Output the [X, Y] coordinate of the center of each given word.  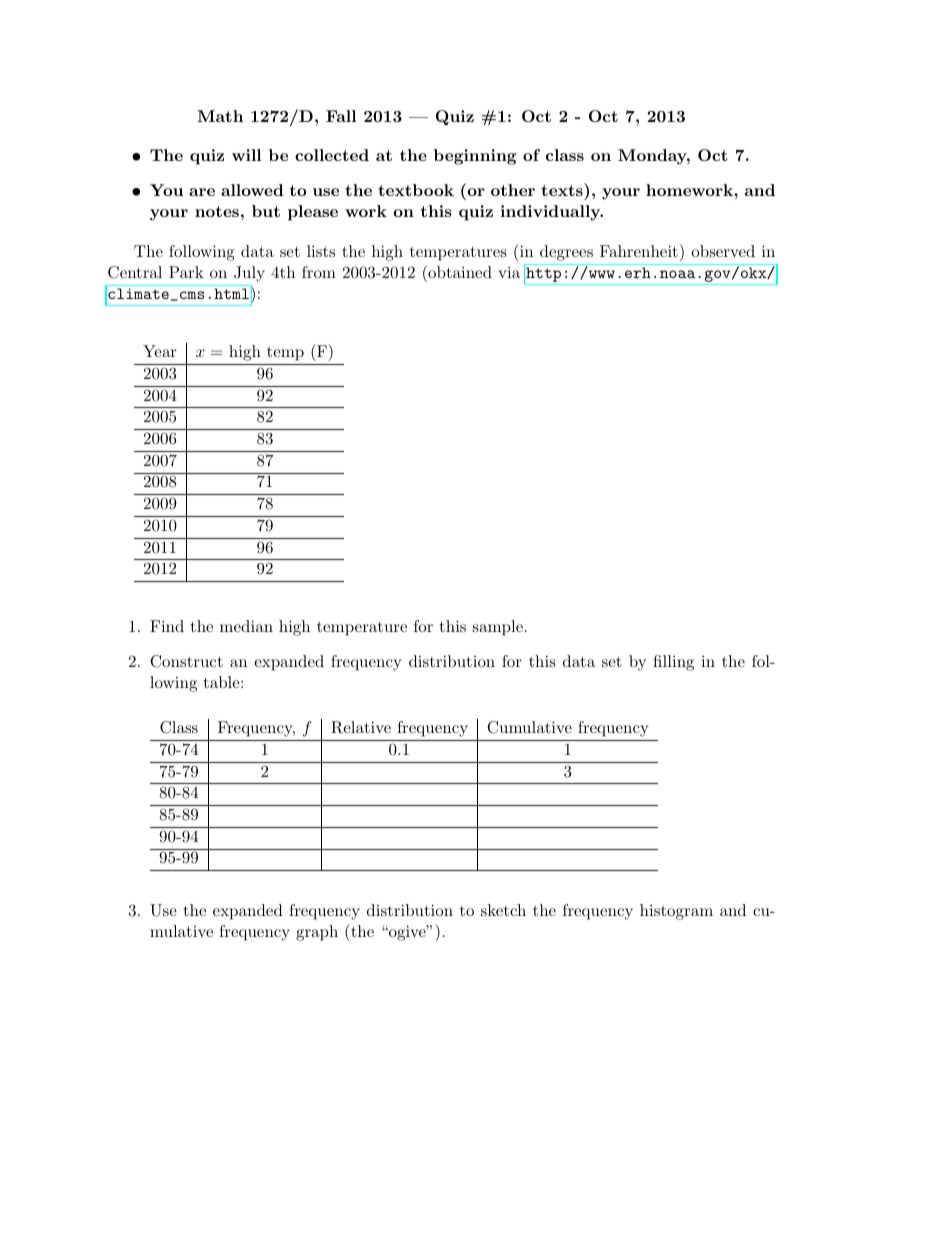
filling [673, 663]
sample [498, 628]
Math [220, 116]
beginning [475, 157]
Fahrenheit [639, 251]
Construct [186, 661]
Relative [361, 727]
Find [167, 626]
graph [317, 933]
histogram [676, 912]
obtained [459, 271]
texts [562, 190]
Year [160, 351]
